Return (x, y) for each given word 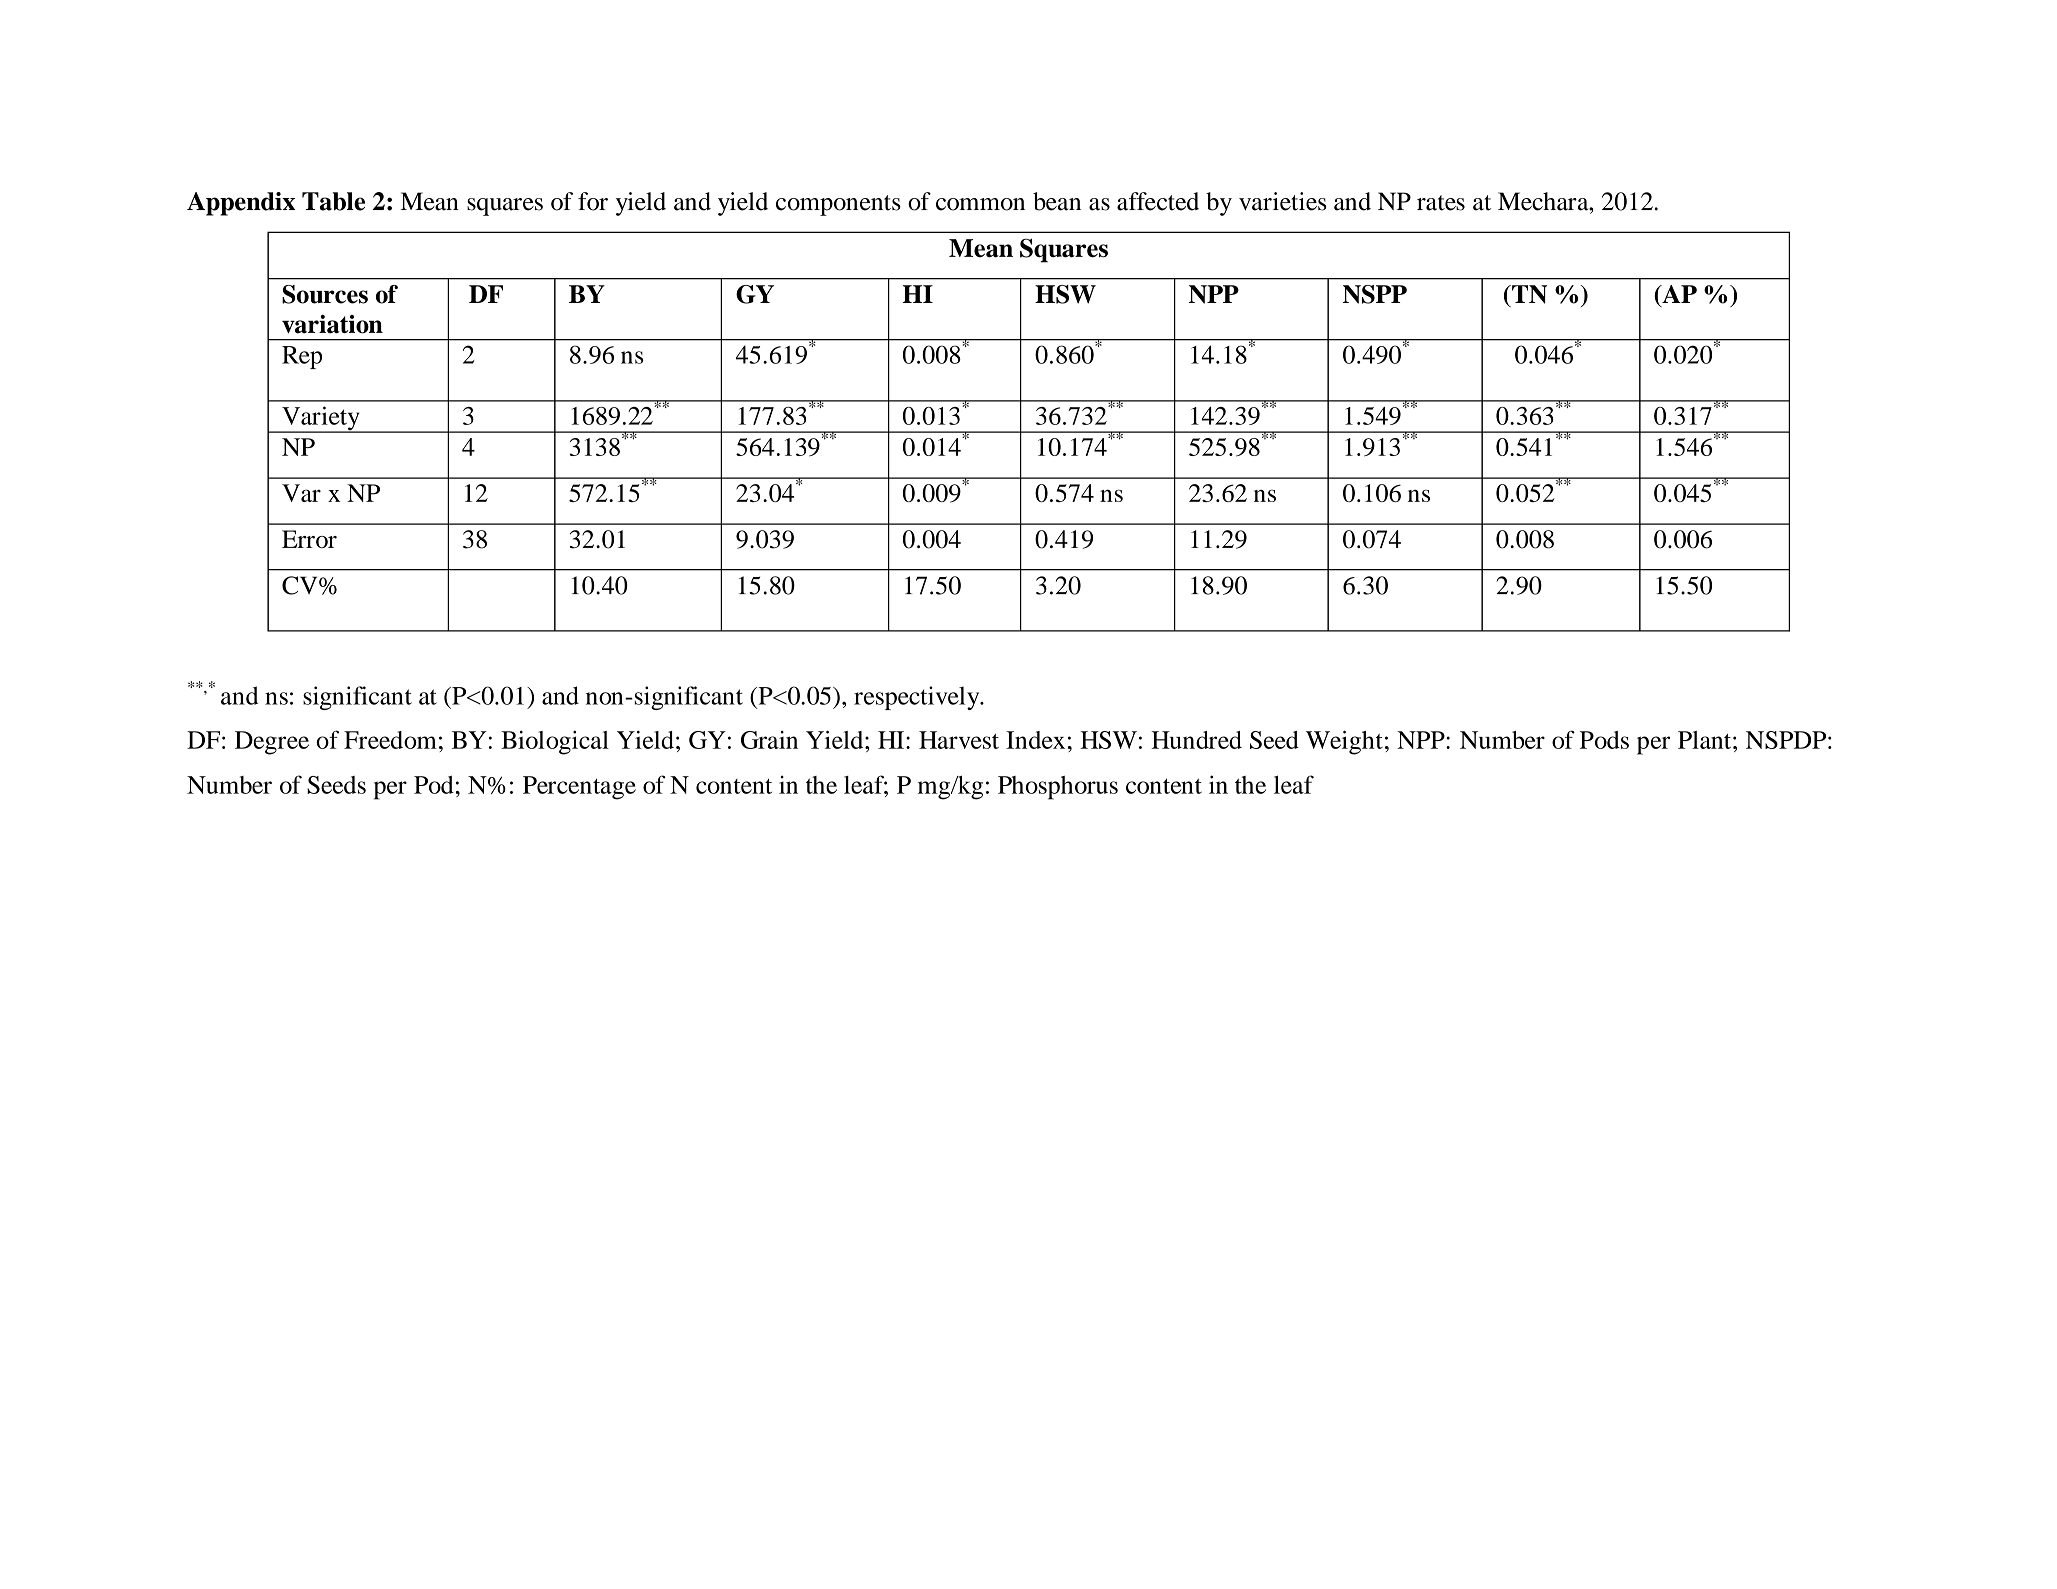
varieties (1282, 201)
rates (1441, 203)
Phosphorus (1058, 788)
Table (333, 201)
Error (309, 539)
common (980, 204)
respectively (918, 698)
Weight (1344, 742)
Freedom (390, 740)
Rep (302, 357)
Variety (321, 419)
